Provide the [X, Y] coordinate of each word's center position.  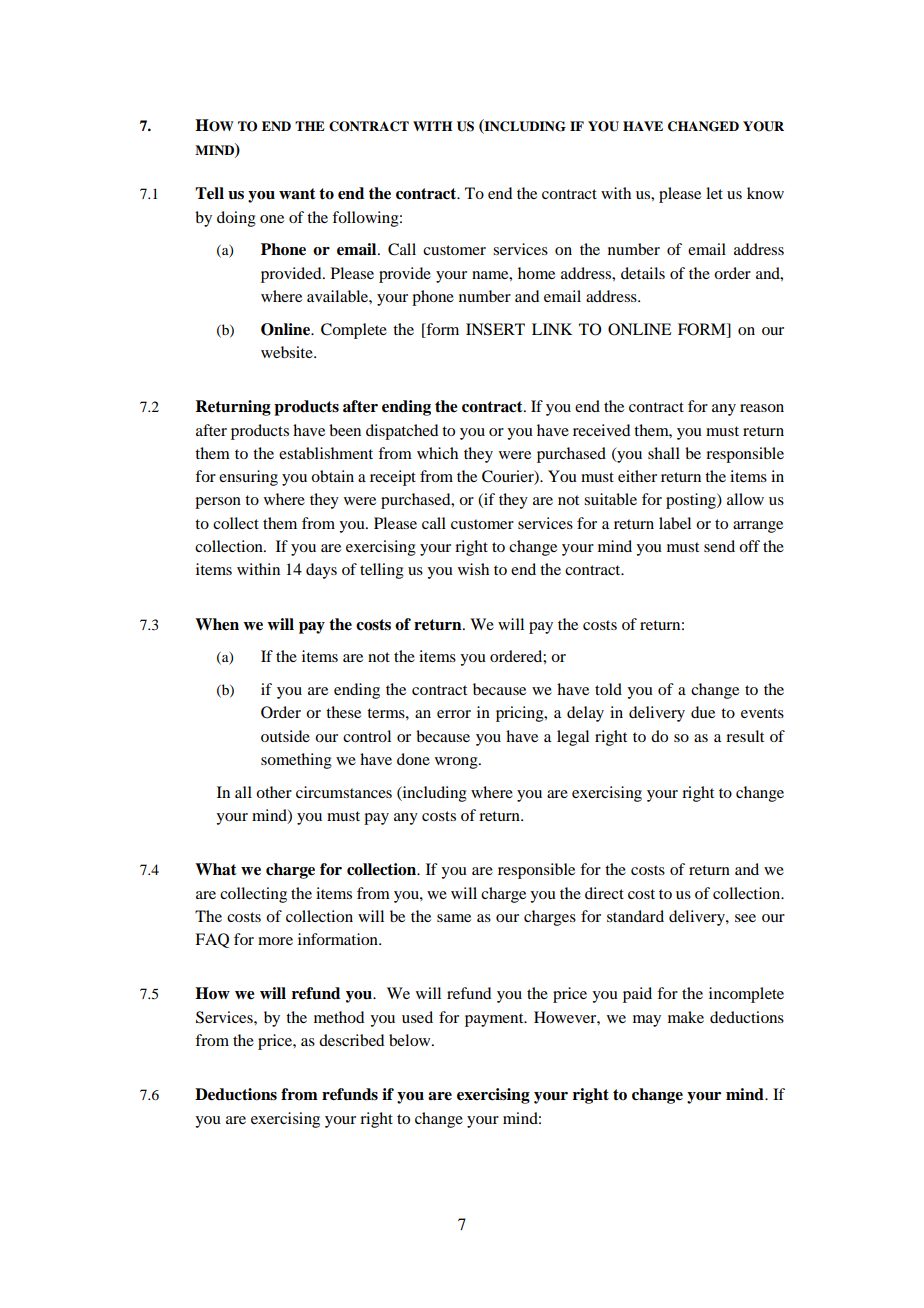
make [686, 1017]
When [217, 624]
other [274, 792]
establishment [326, 453]
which [437, 453]
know [765, 193]
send [719, 546]
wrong [457, 763]
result [745, 736]
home [536, 273]
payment [495, 1020]
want [297, 193]
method [339, 1017]
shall [664, 453]
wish [473, 569]
